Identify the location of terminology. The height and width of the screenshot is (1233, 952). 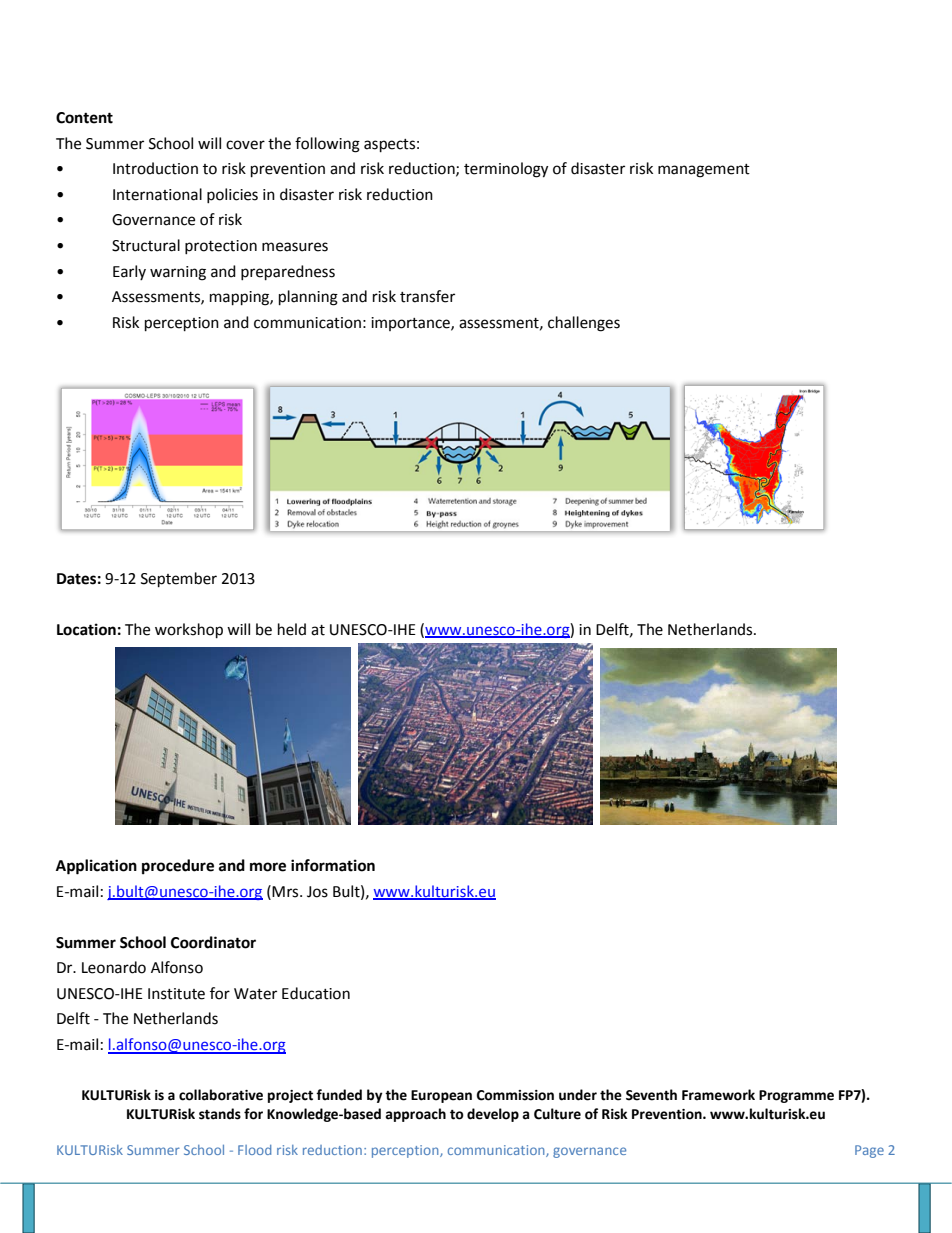
(506, 170).
